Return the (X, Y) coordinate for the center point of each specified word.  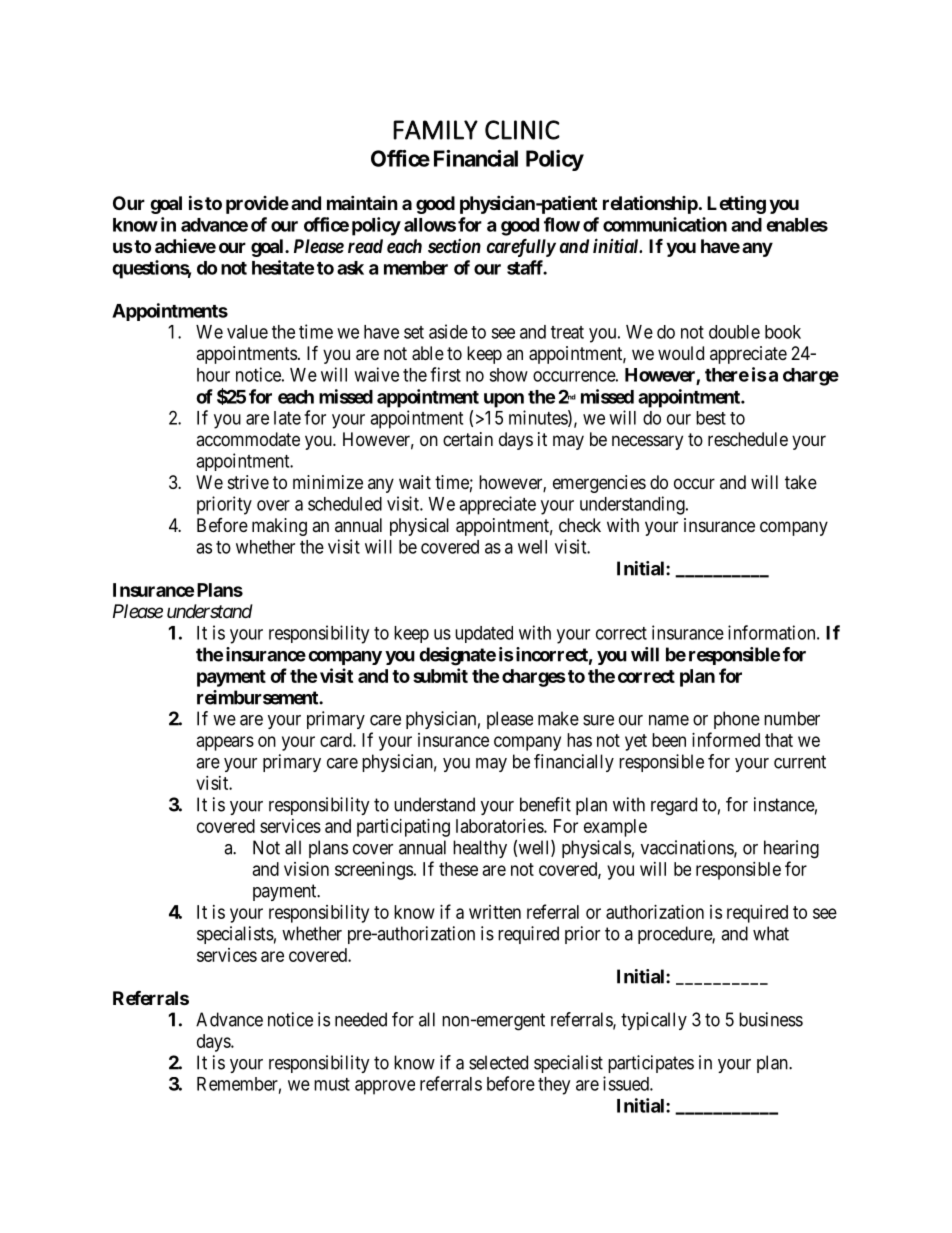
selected (498, 1062)
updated (484, 634)
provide (257, 205)
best (711, 418)
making (279, 527)
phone (737, 720)
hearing (791, 849)
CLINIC (522, 130)
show (508, 375)
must (332, 1084)
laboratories (500, 826)
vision (306, 869)
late (287, 418)
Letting (736, 205)
